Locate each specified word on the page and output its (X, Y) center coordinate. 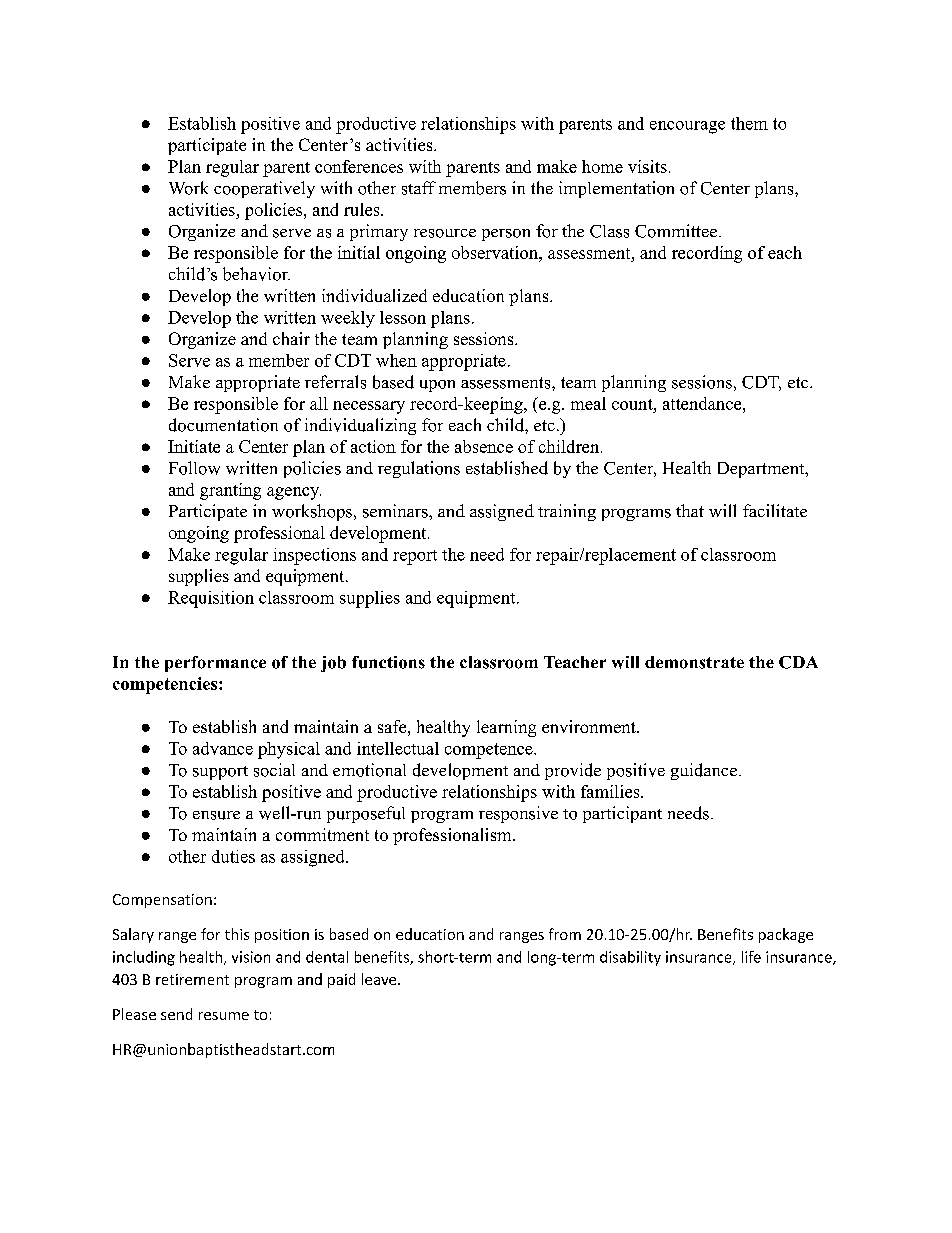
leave (380, 979)
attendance (702, 403)
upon (437, 386)
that (690, 510)
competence (490, 751)
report (415, 557)
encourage (687, 127)
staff (419, 188)
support (220, 773)
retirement (192, 979)
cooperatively (264, 189)
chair (291, 338)
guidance (704, 771)
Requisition (211, 599)
